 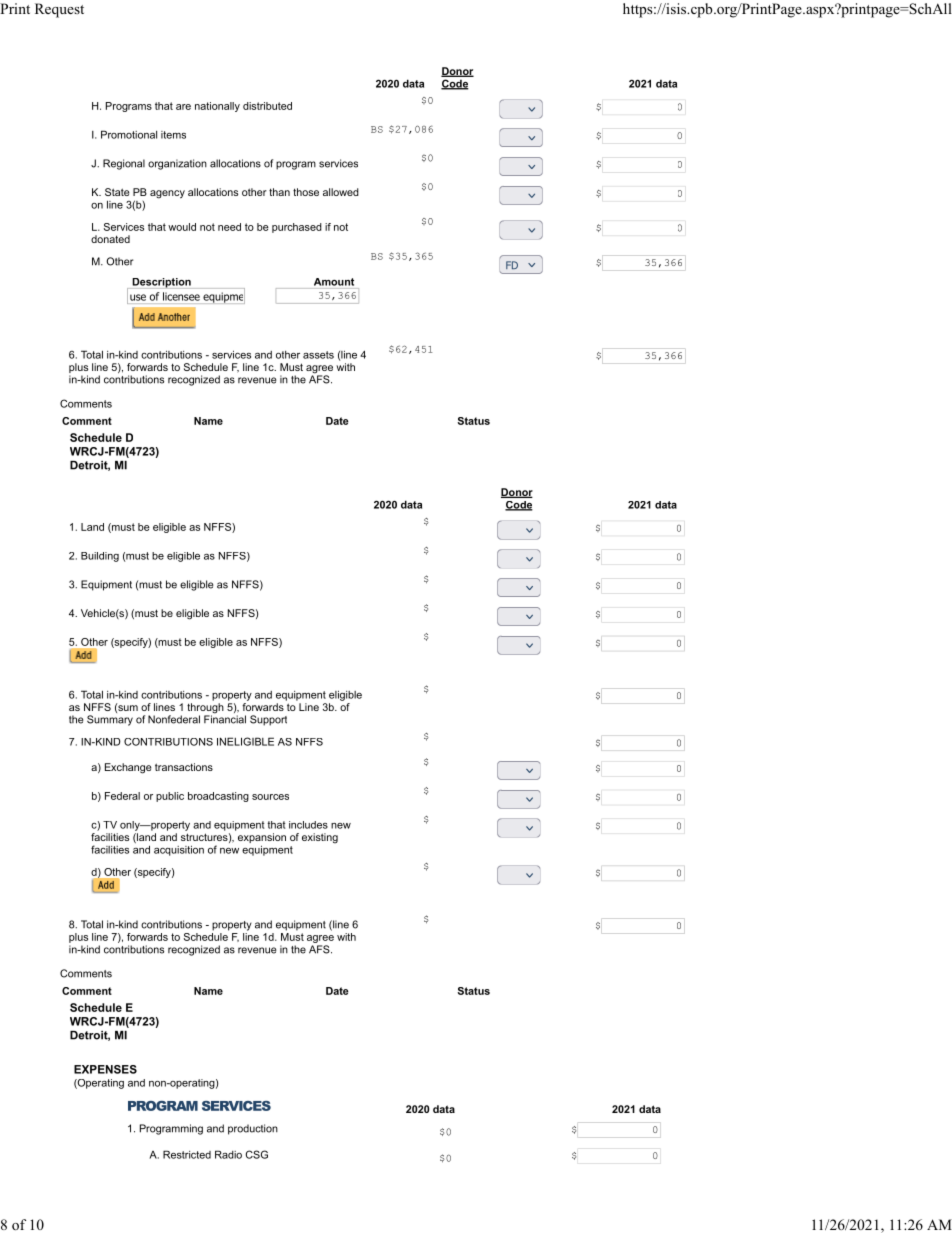 What do you see at coordinates (59, 10) in the screenshot?
I see `Request` at bounding box center [59, 10].
